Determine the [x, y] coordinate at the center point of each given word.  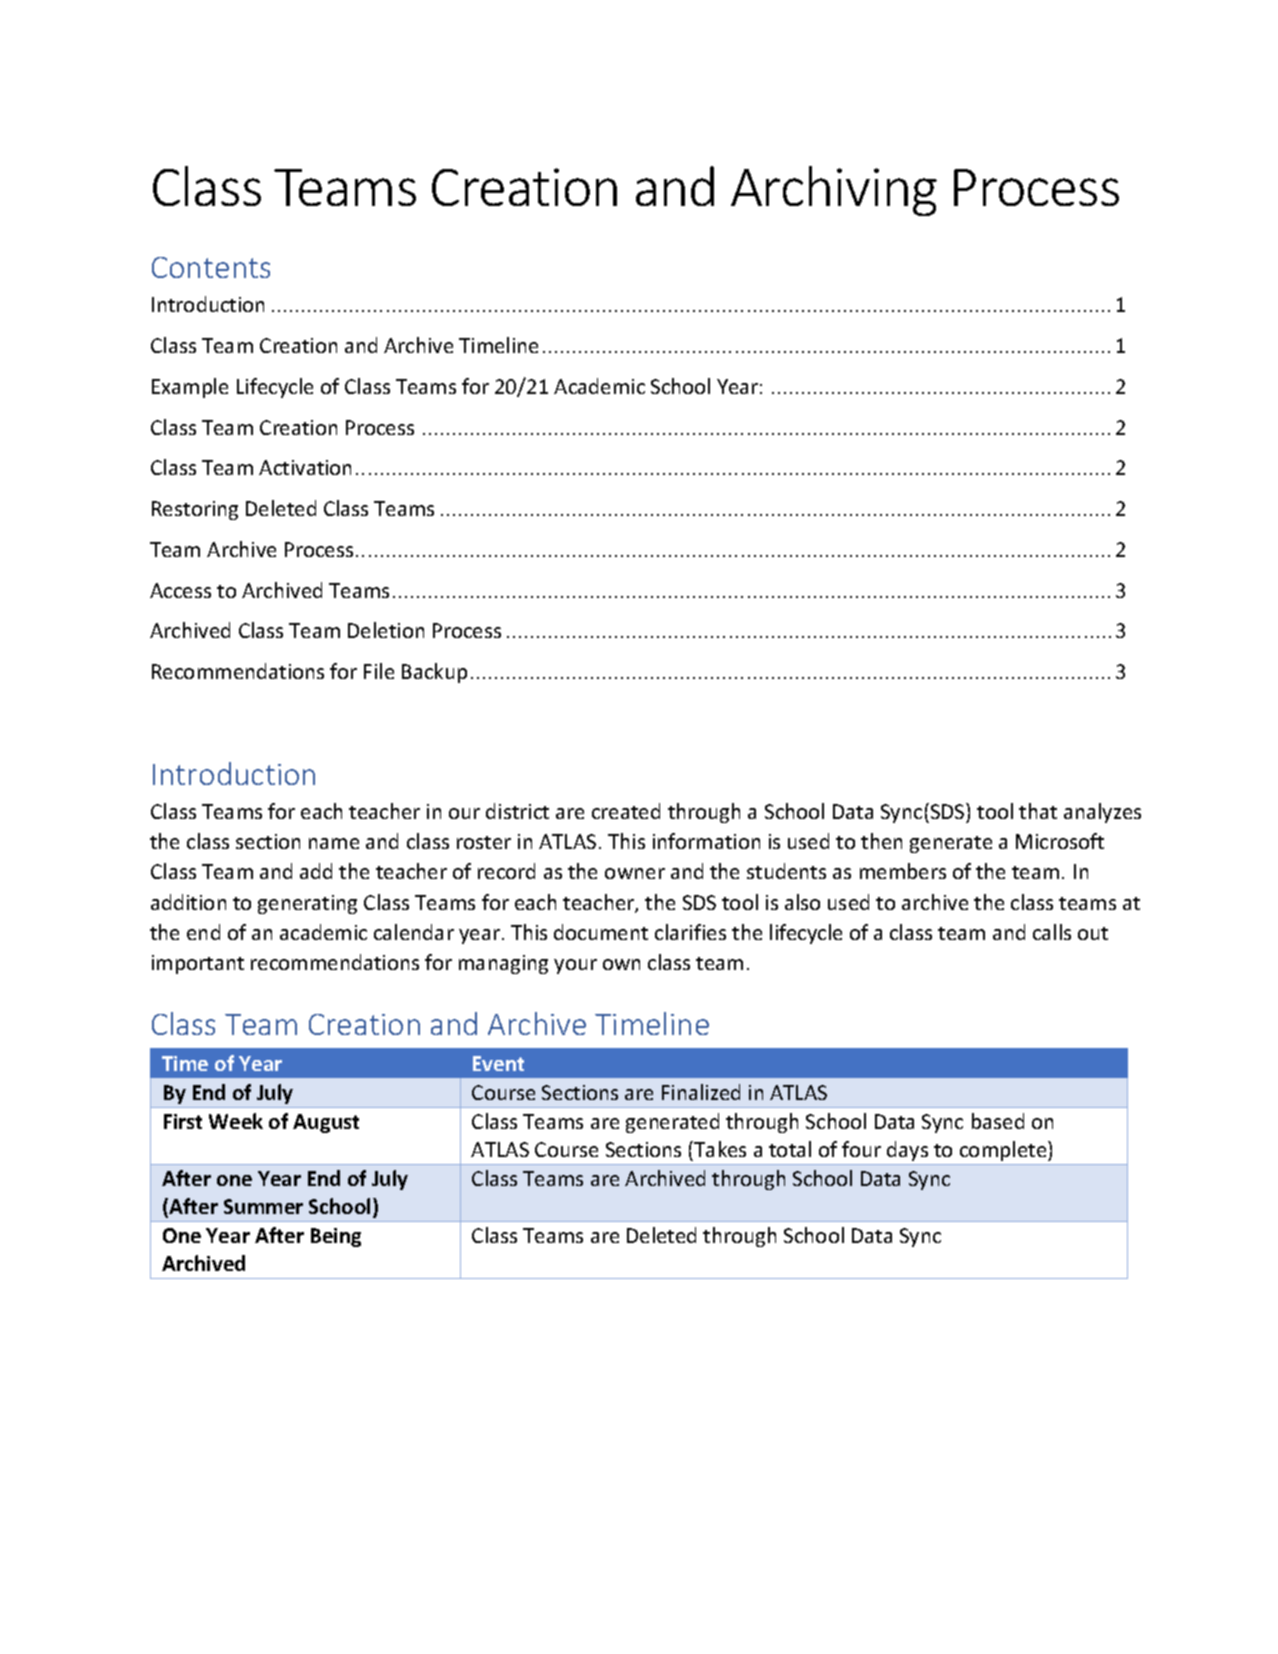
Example [190, 388]
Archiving [834, 191]
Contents [211, 267]
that [1038, 811]
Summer [263, 1206]
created [626, 811]
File [379, 671]
